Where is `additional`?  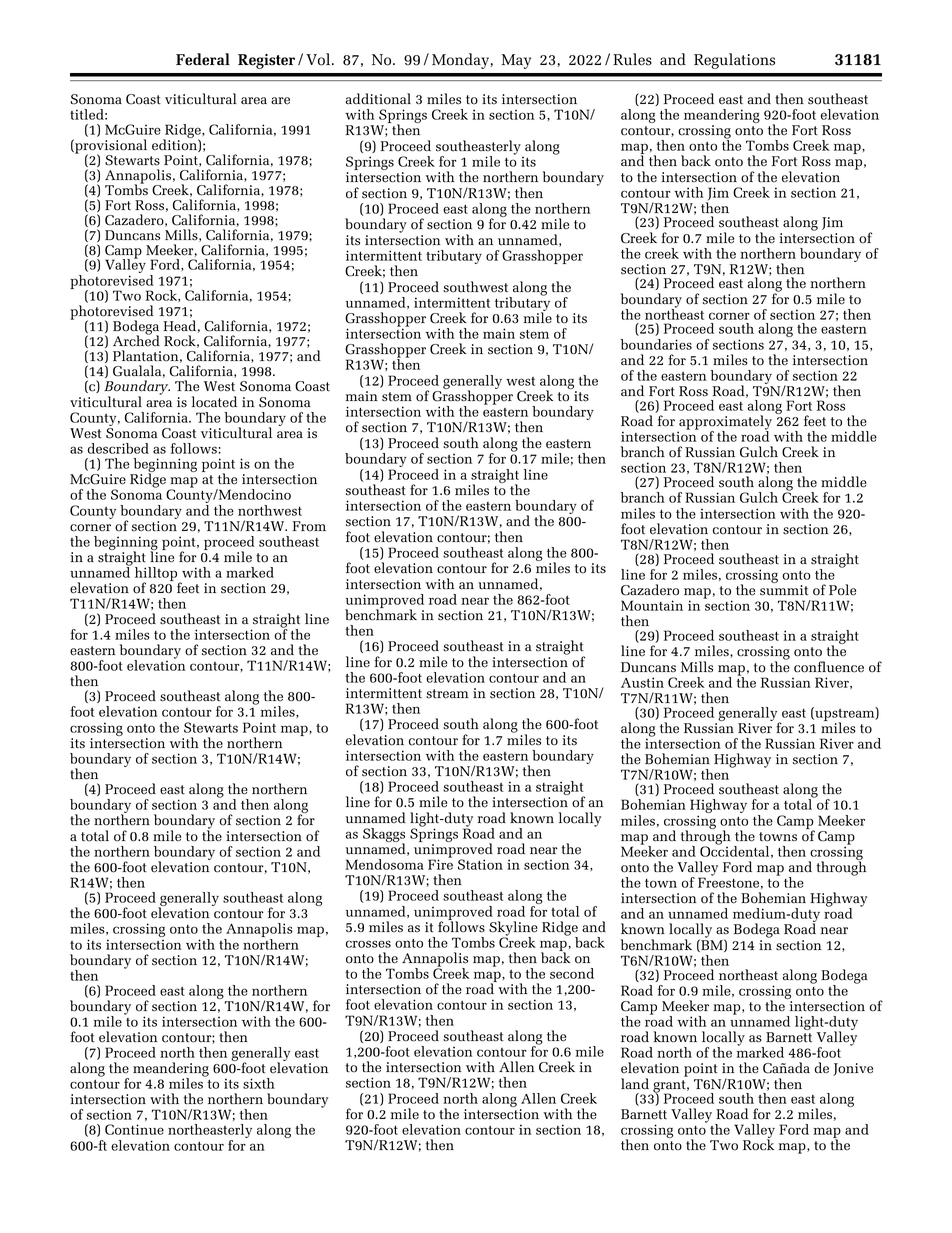
additional is located at coordinates (378, 99).
